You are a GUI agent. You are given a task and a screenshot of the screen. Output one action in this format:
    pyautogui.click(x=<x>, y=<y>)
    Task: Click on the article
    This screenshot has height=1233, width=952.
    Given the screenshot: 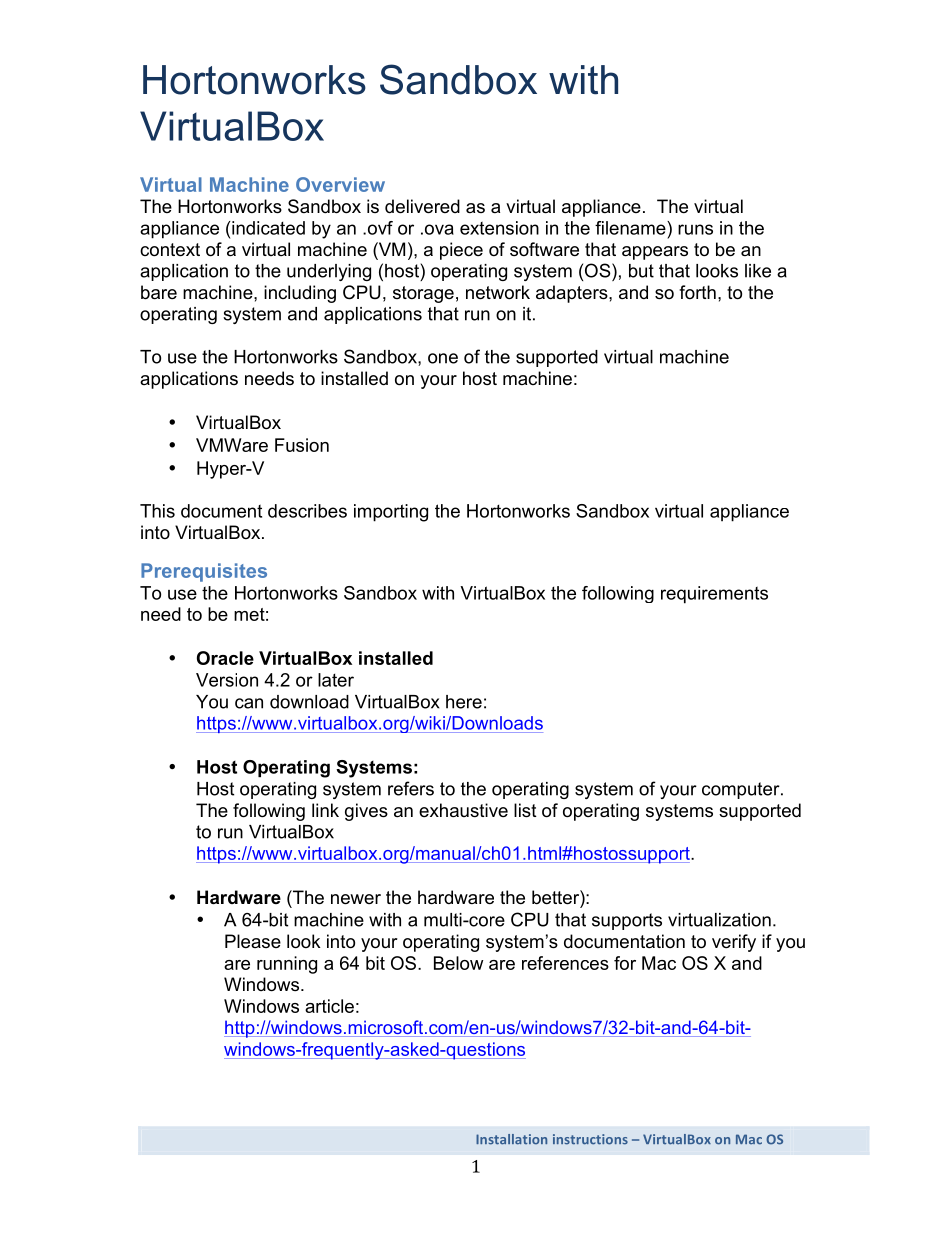 What is the action you would take?
    pyautogui.click(x=329, y=1006)
